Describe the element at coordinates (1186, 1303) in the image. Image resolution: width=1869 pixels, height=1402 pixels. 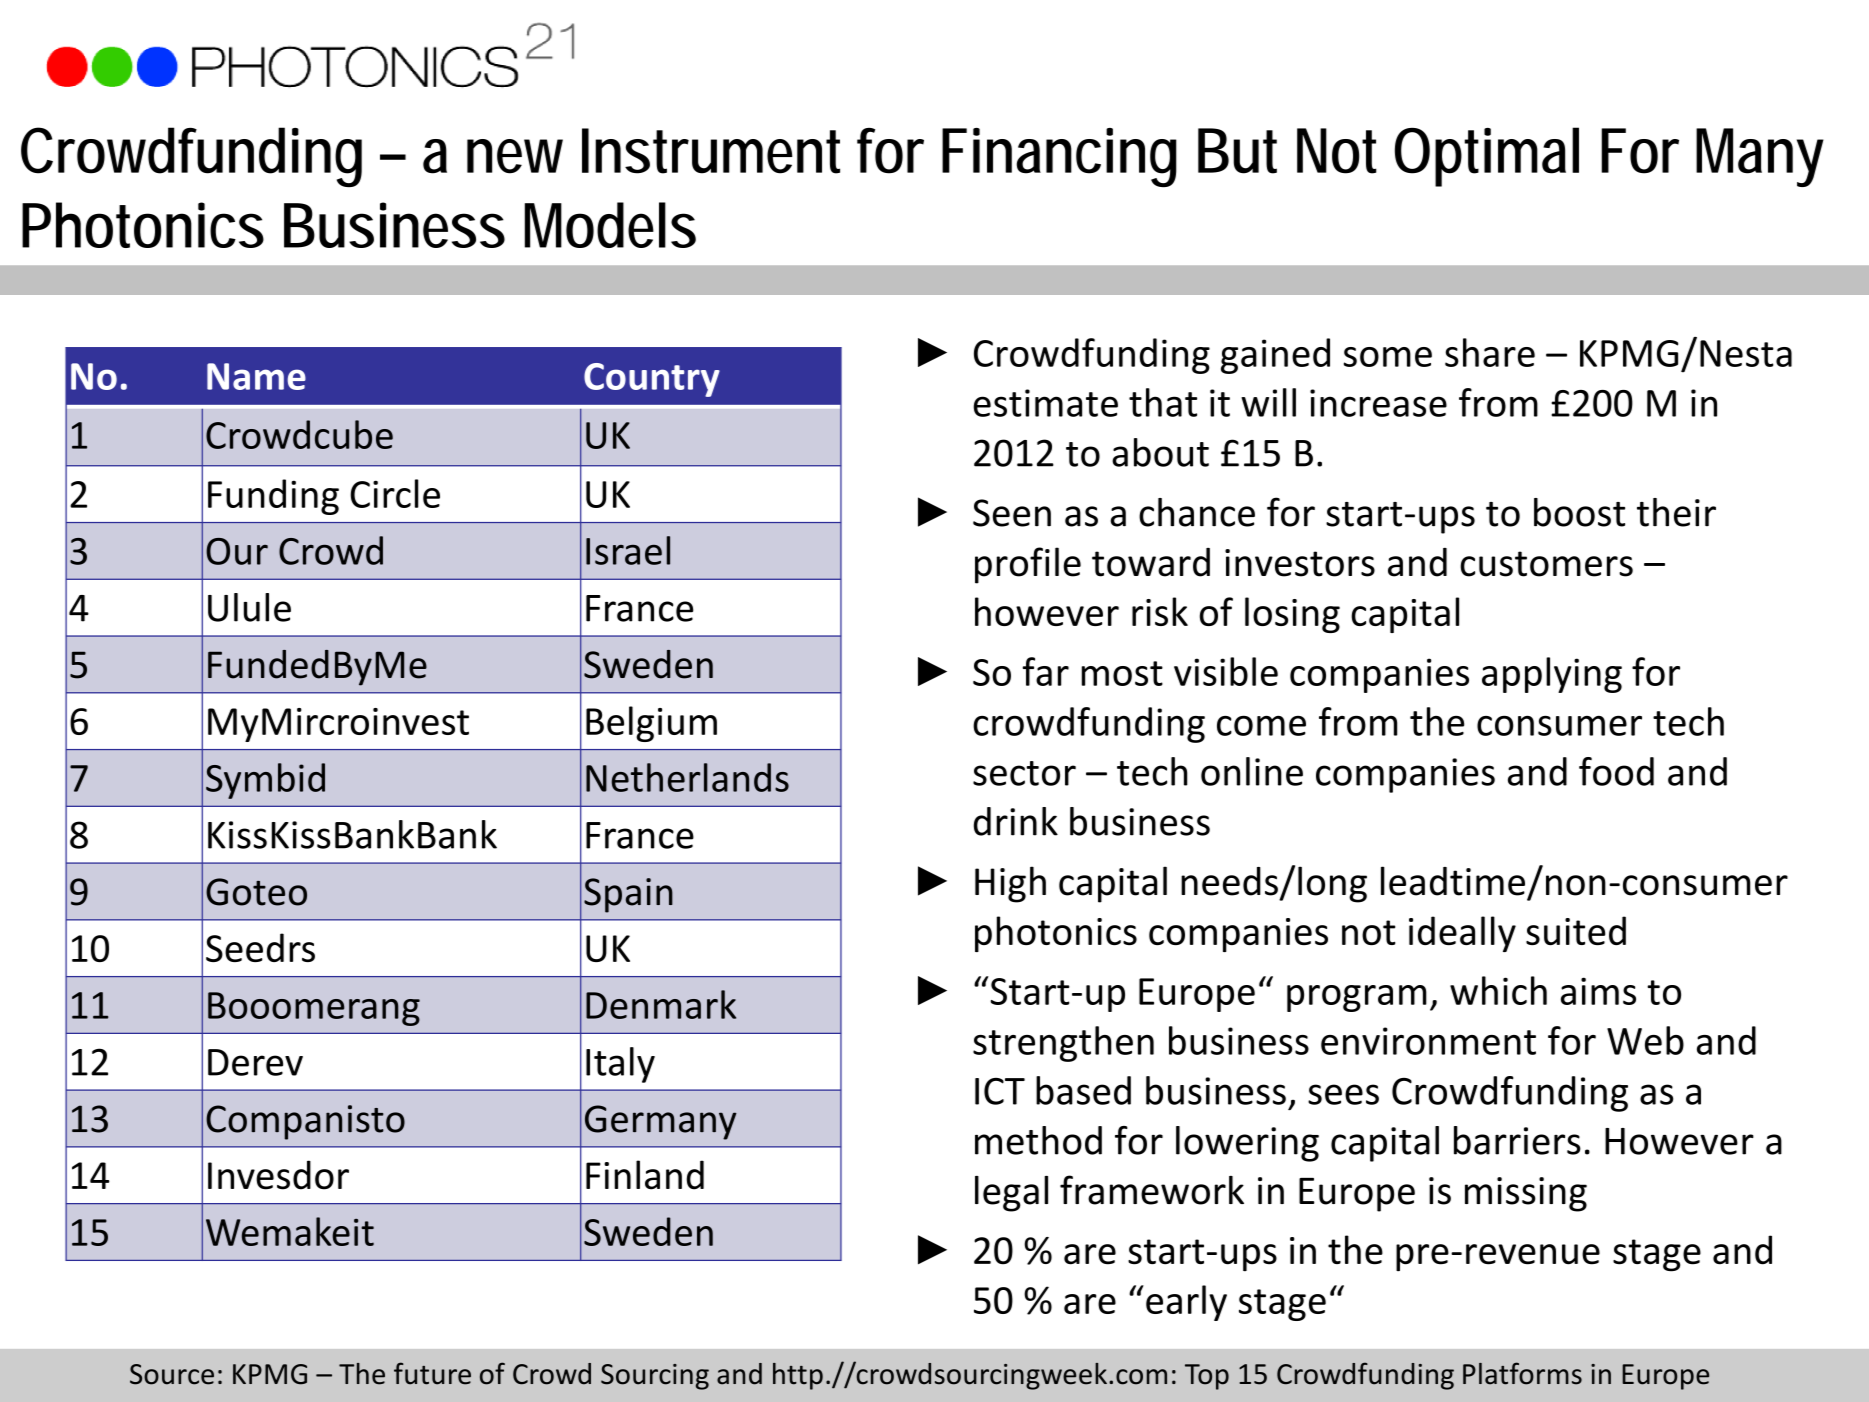
I see `early` at that location.
